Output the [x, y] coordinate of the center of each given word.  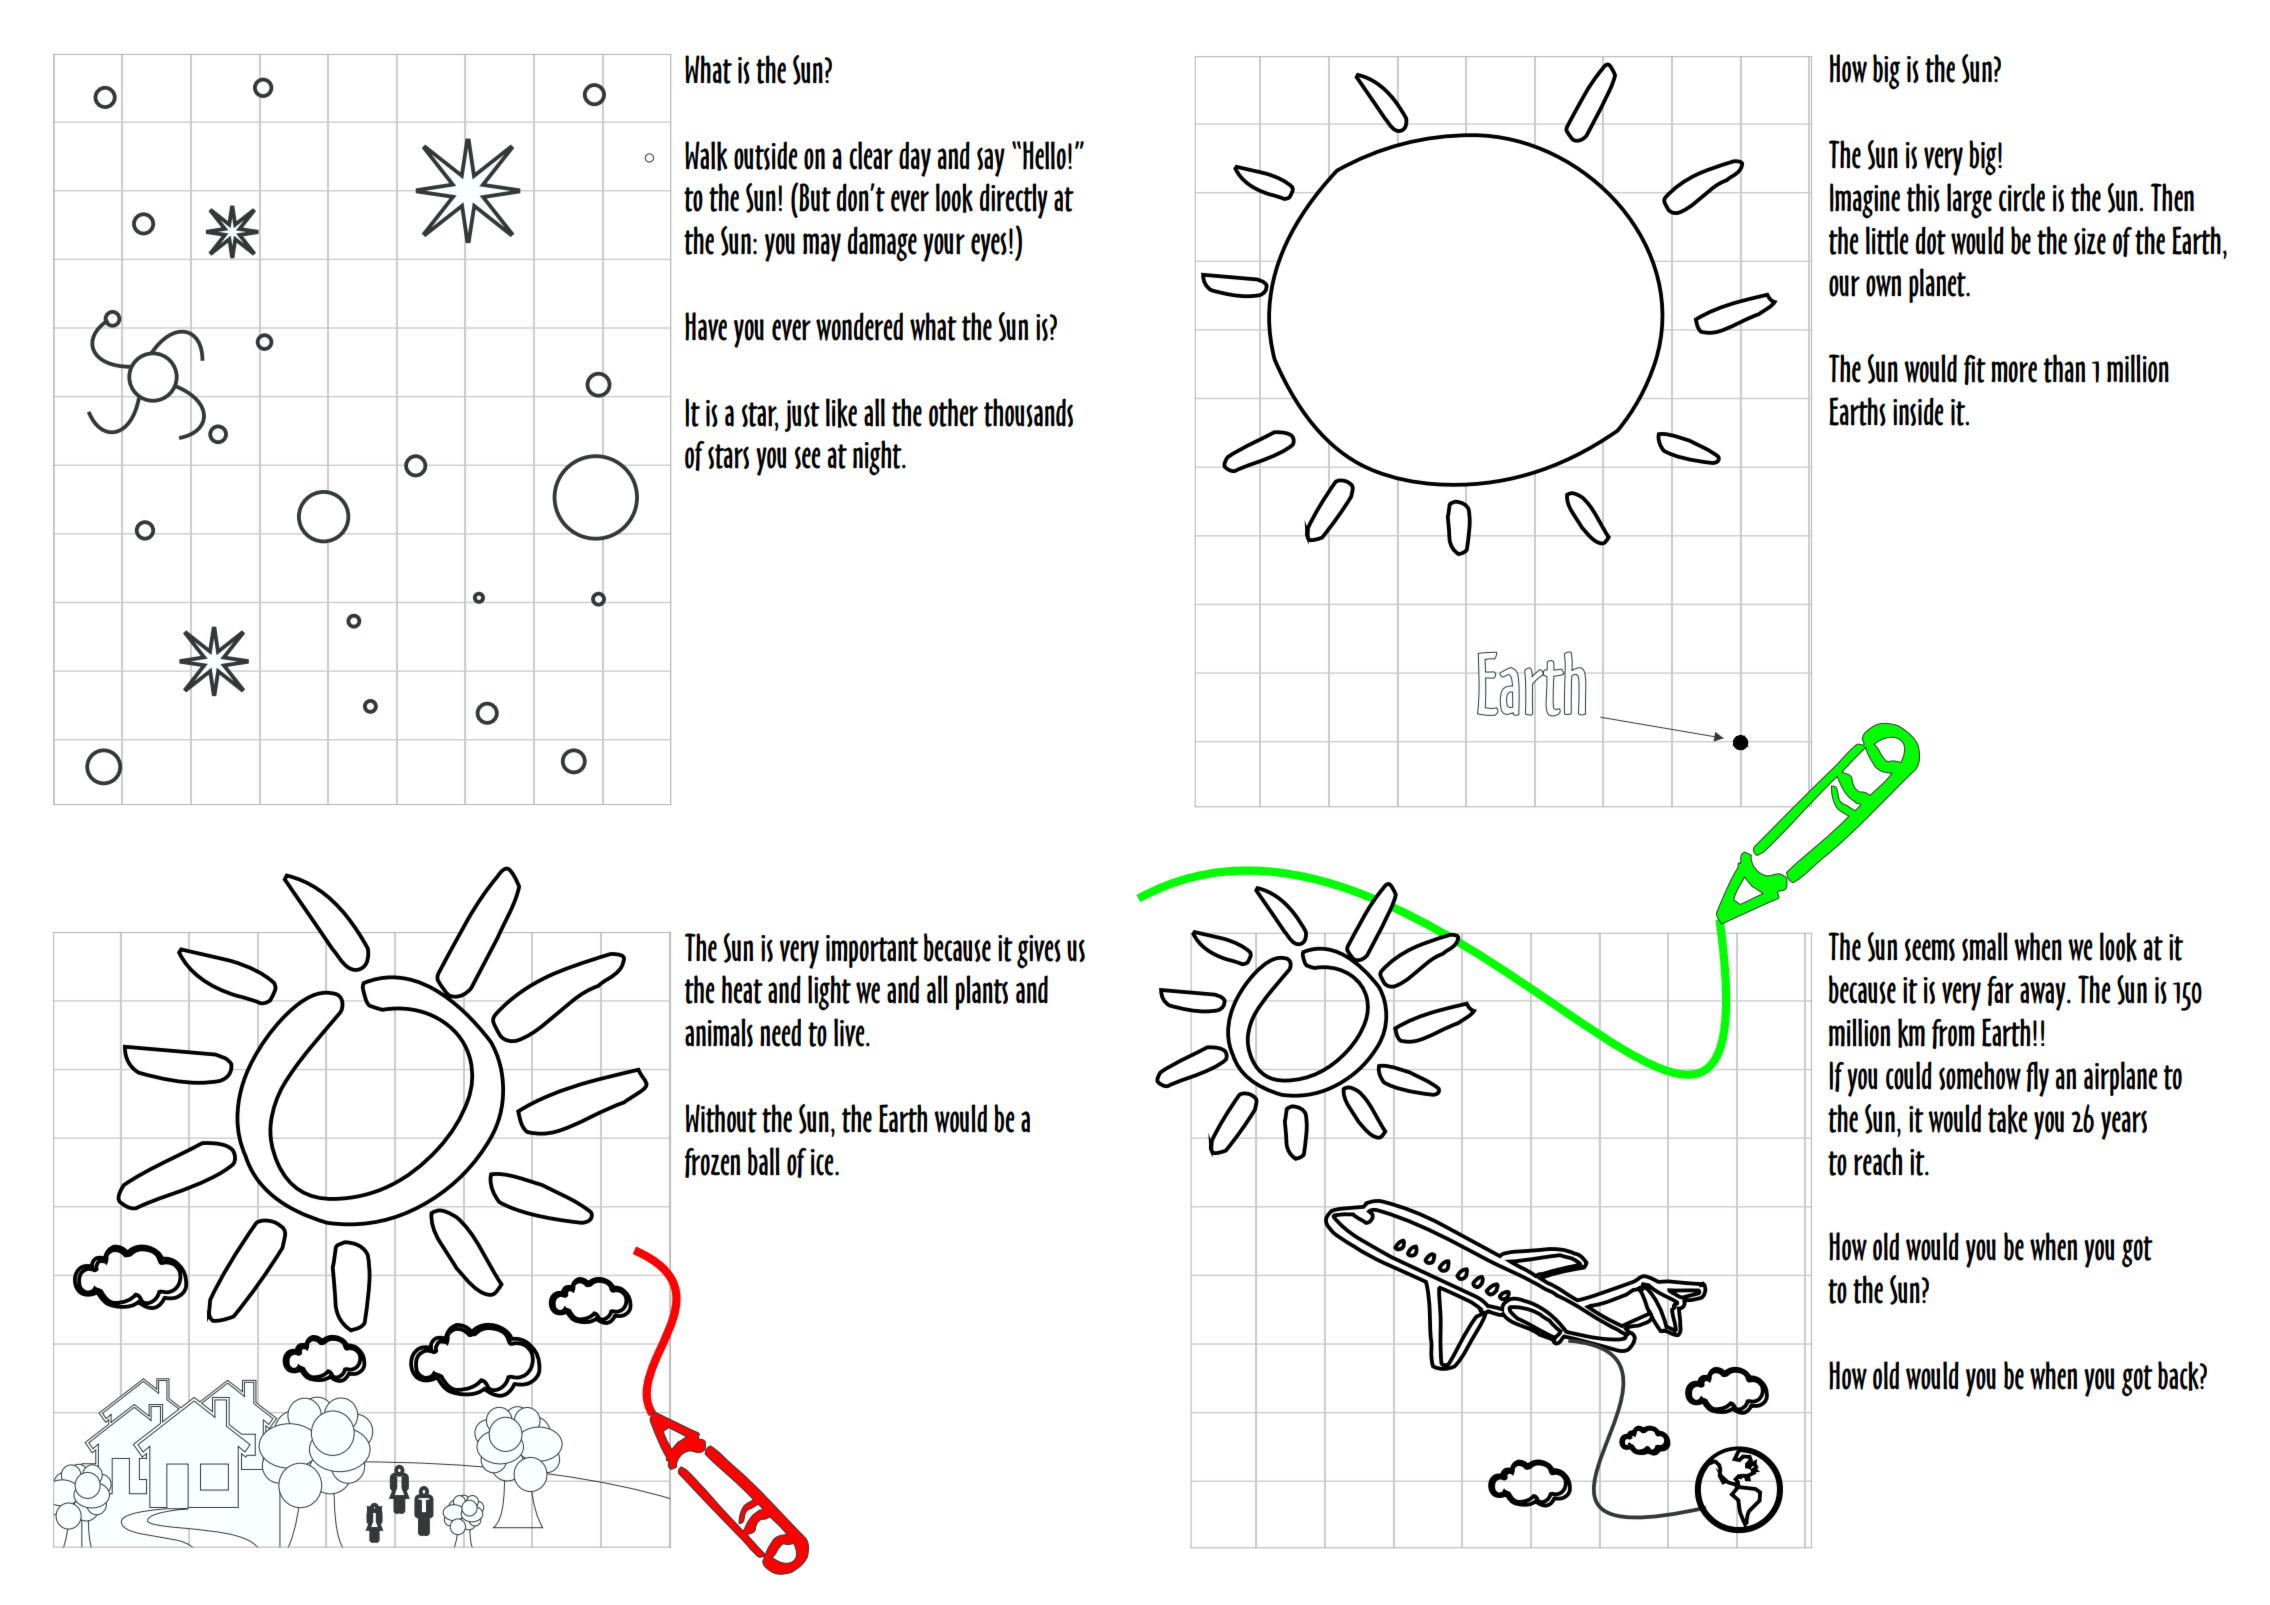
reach [1878, 1161]
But [814, 197]
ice [823, 1162]
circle [2022, 197]
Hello [1044, 155]
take [2008, 1119]
